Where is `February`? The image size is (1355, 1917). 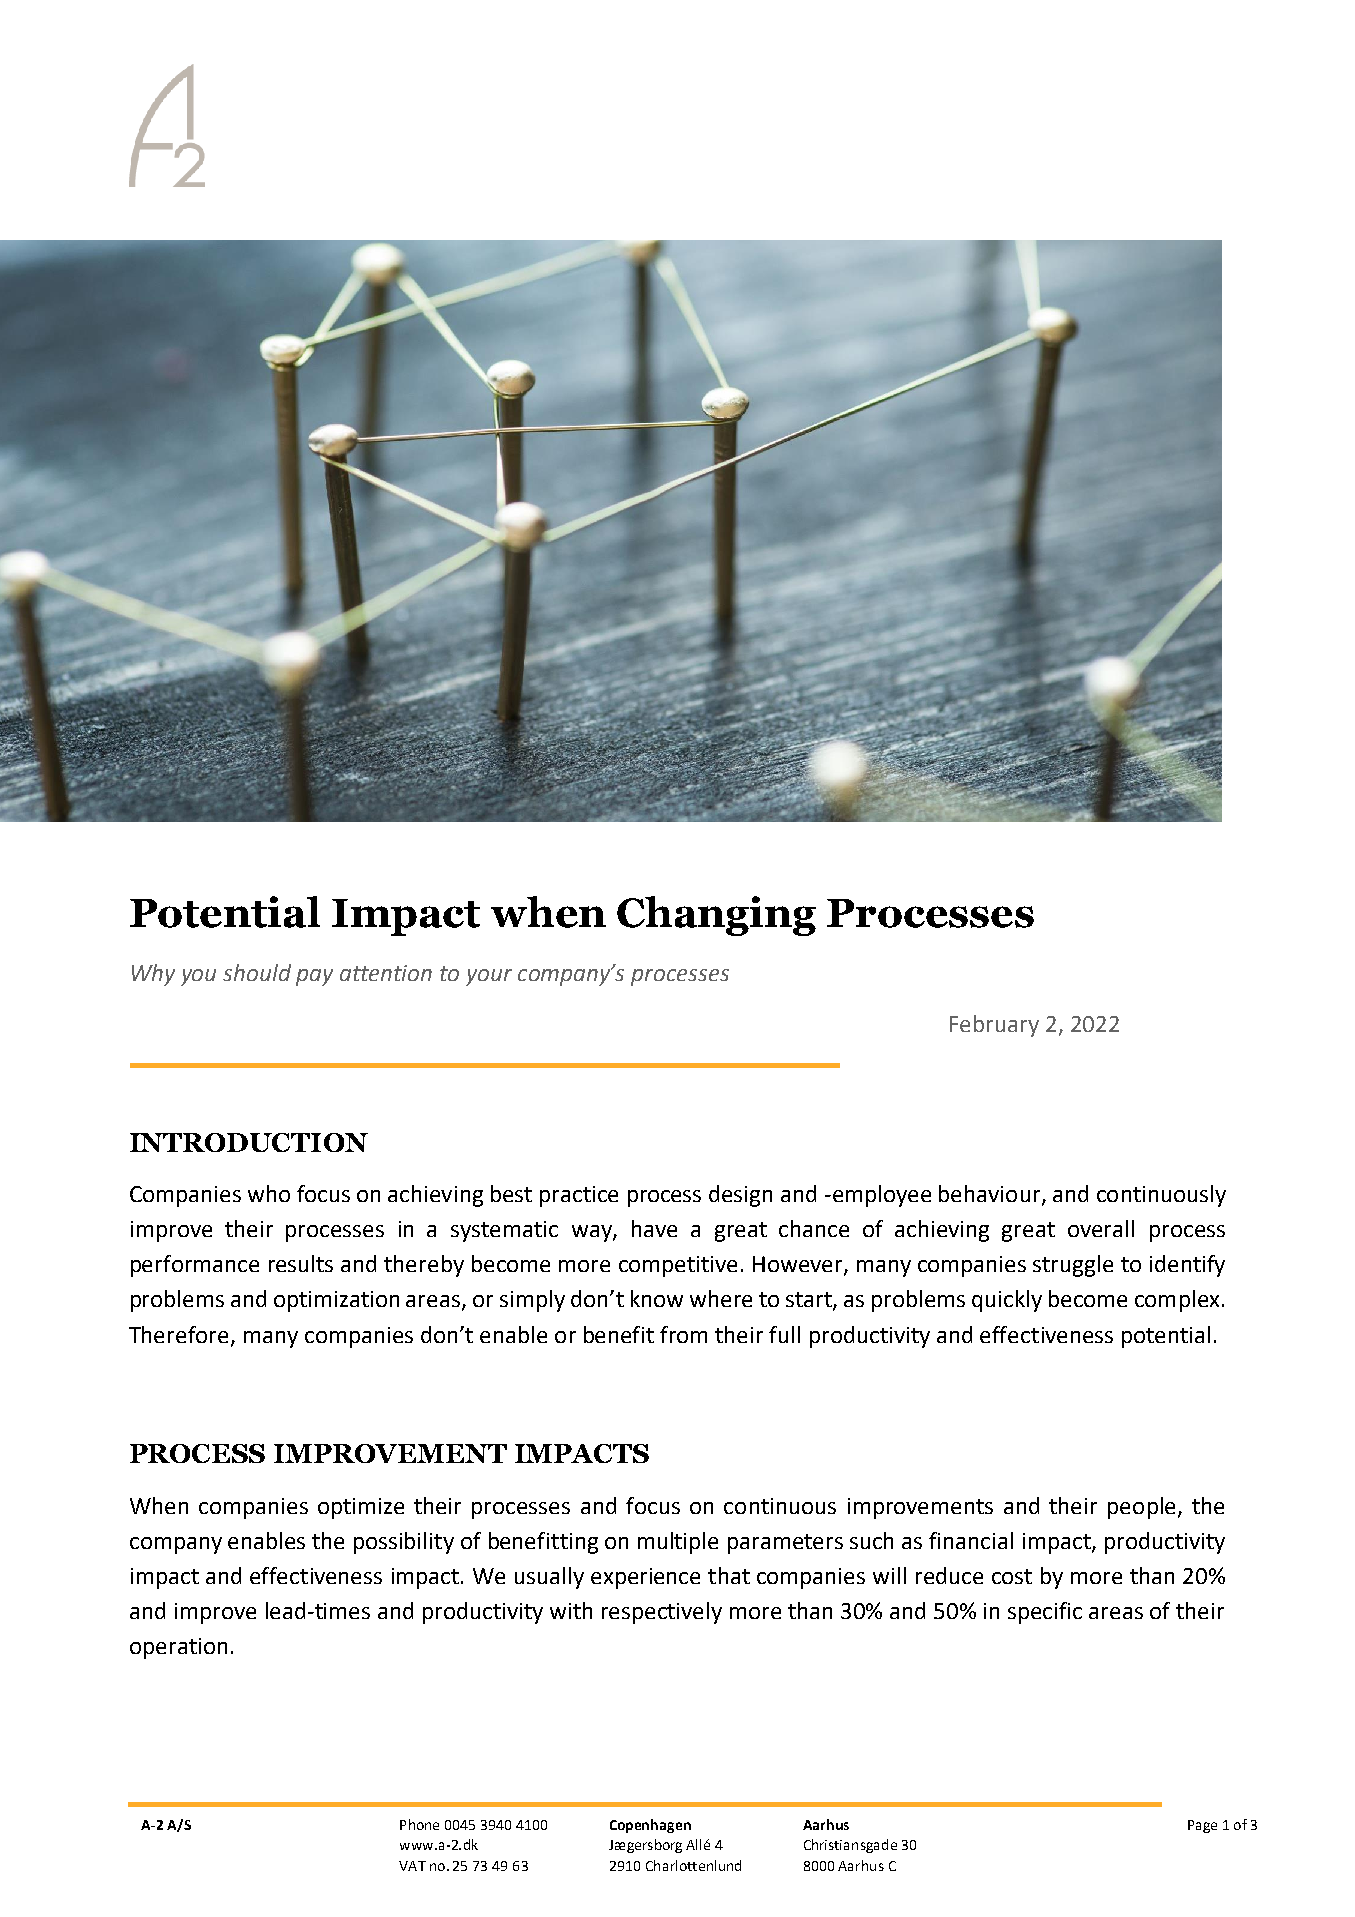 February is located at coordinates (994, 1026).
